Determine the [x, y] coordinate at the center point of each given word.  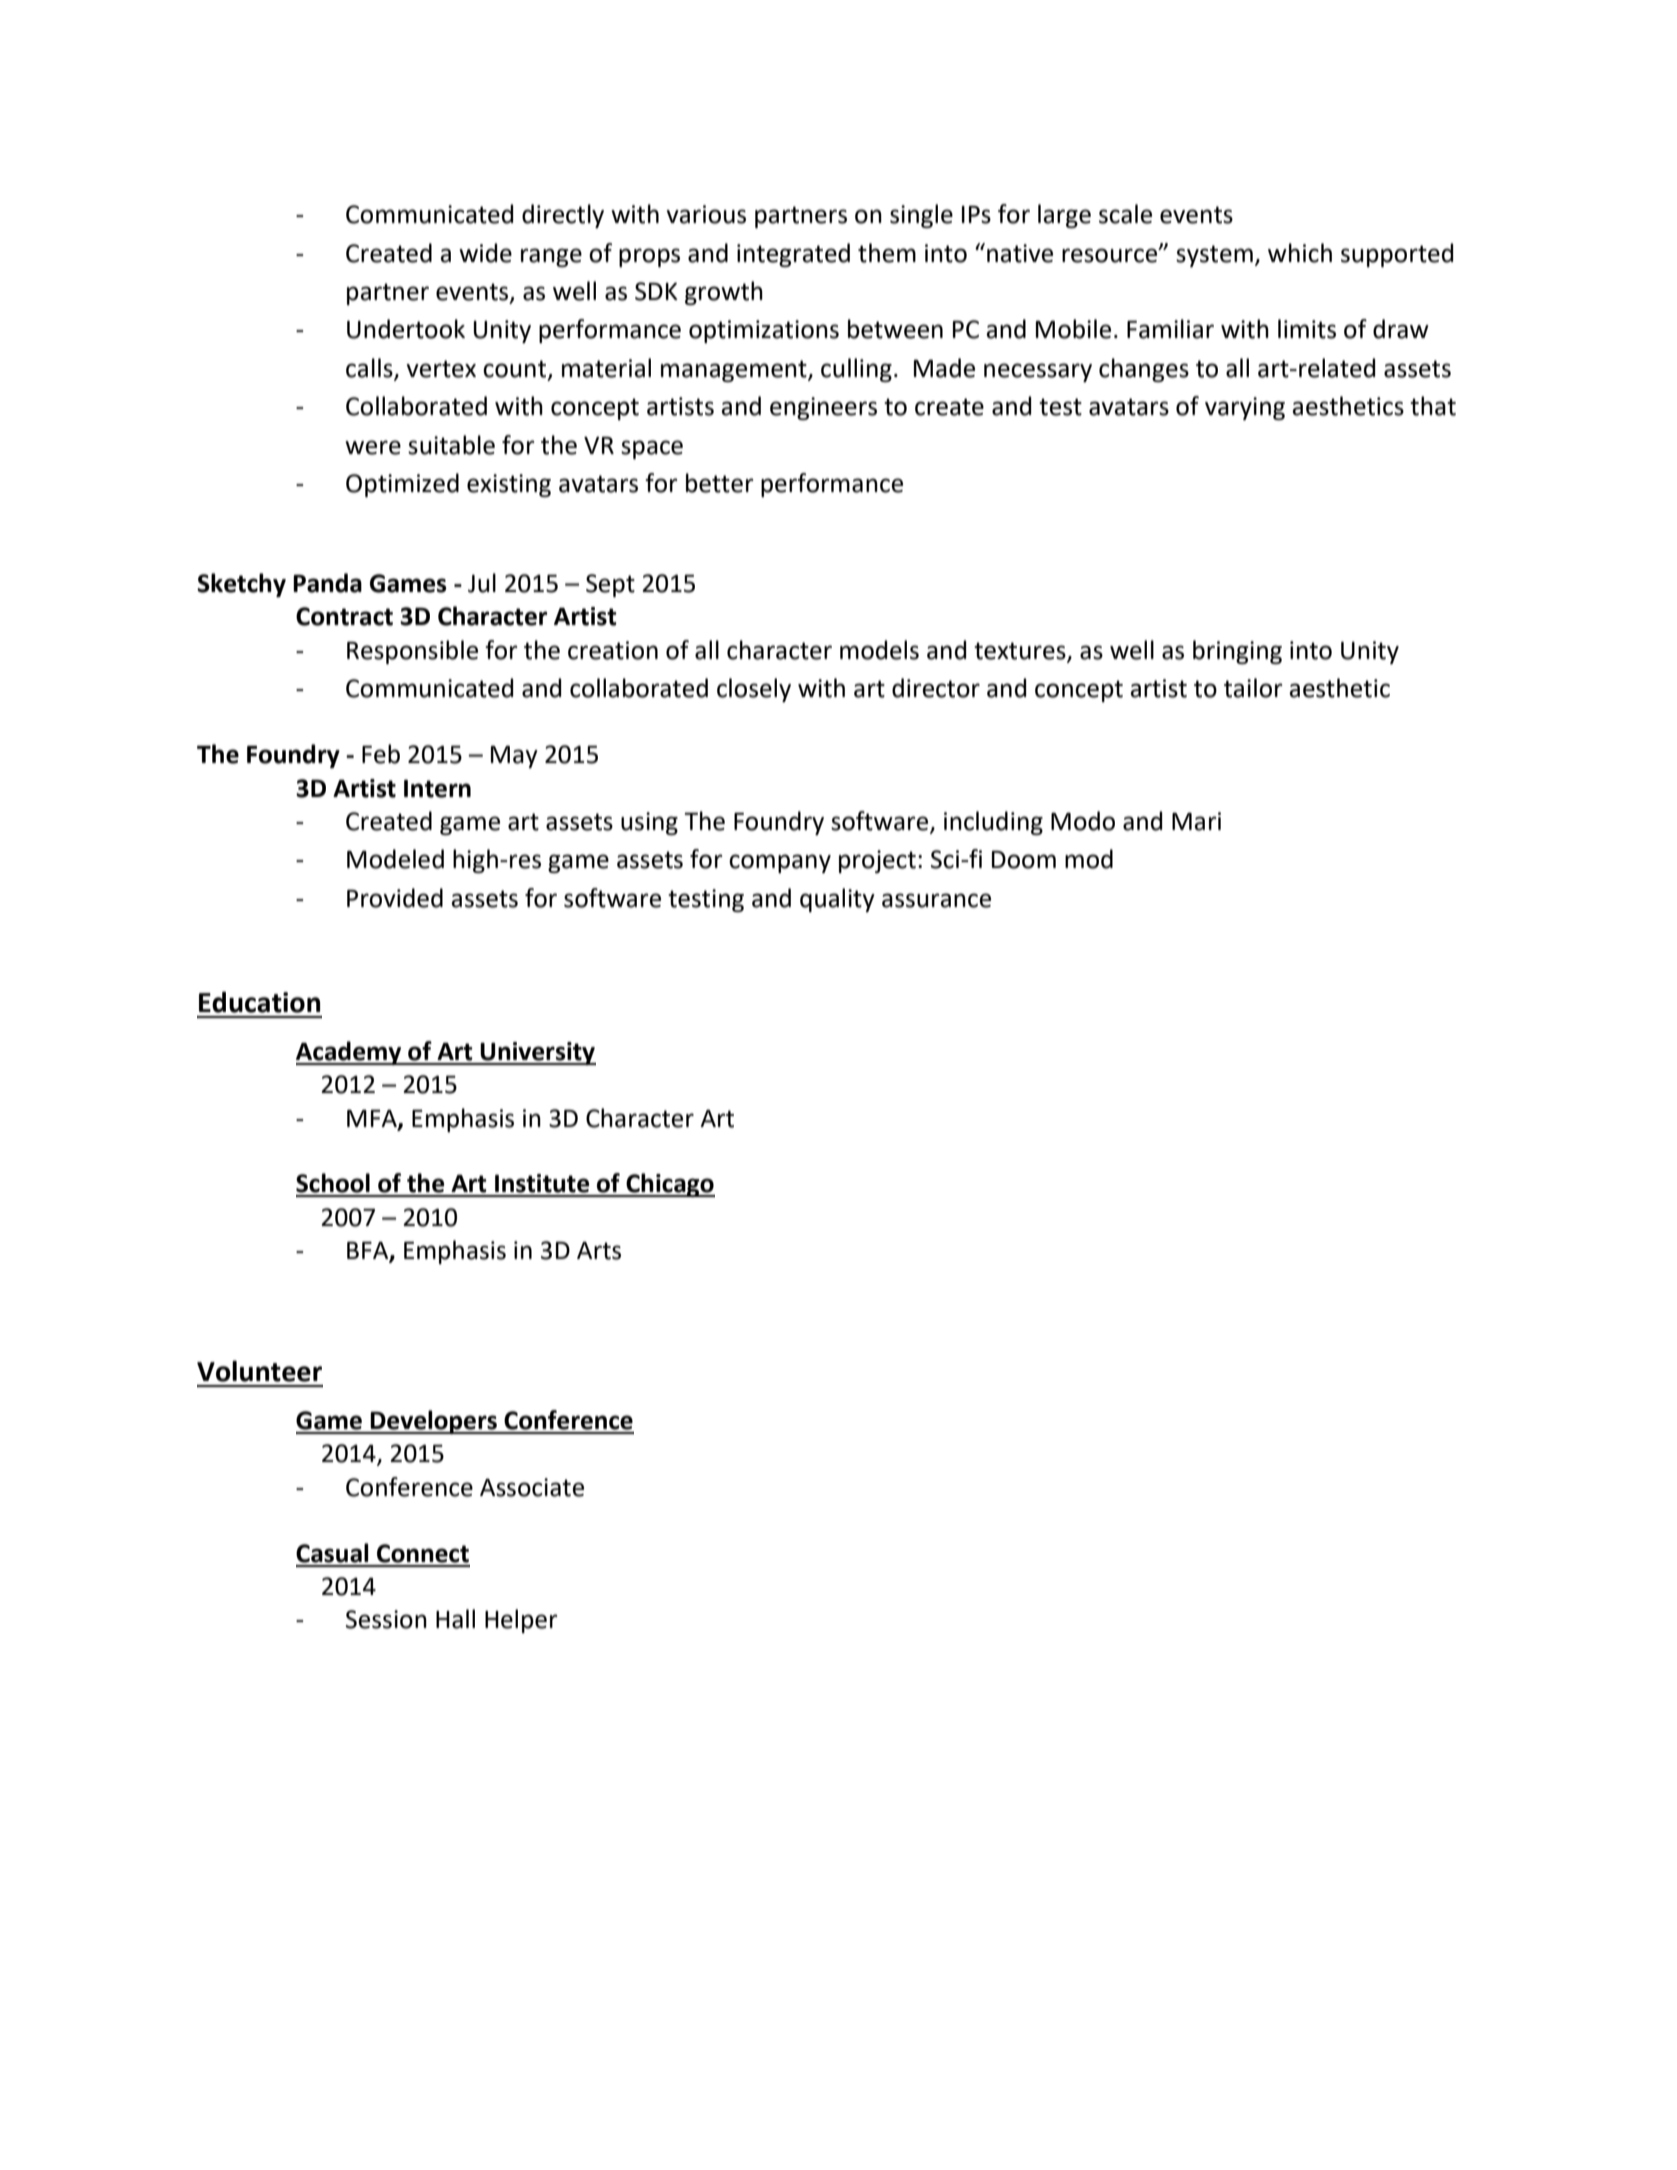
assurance [936, 900]
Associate [532, 1487]
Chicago [669, 1185]
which [1300, 253]
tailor [1253, 688]
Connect [423, 1553]
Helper [521, 1621]
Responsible [412, 652]
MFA [373, 1119]
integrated [793, 255]
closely [754, 690]
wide [485, 253]
